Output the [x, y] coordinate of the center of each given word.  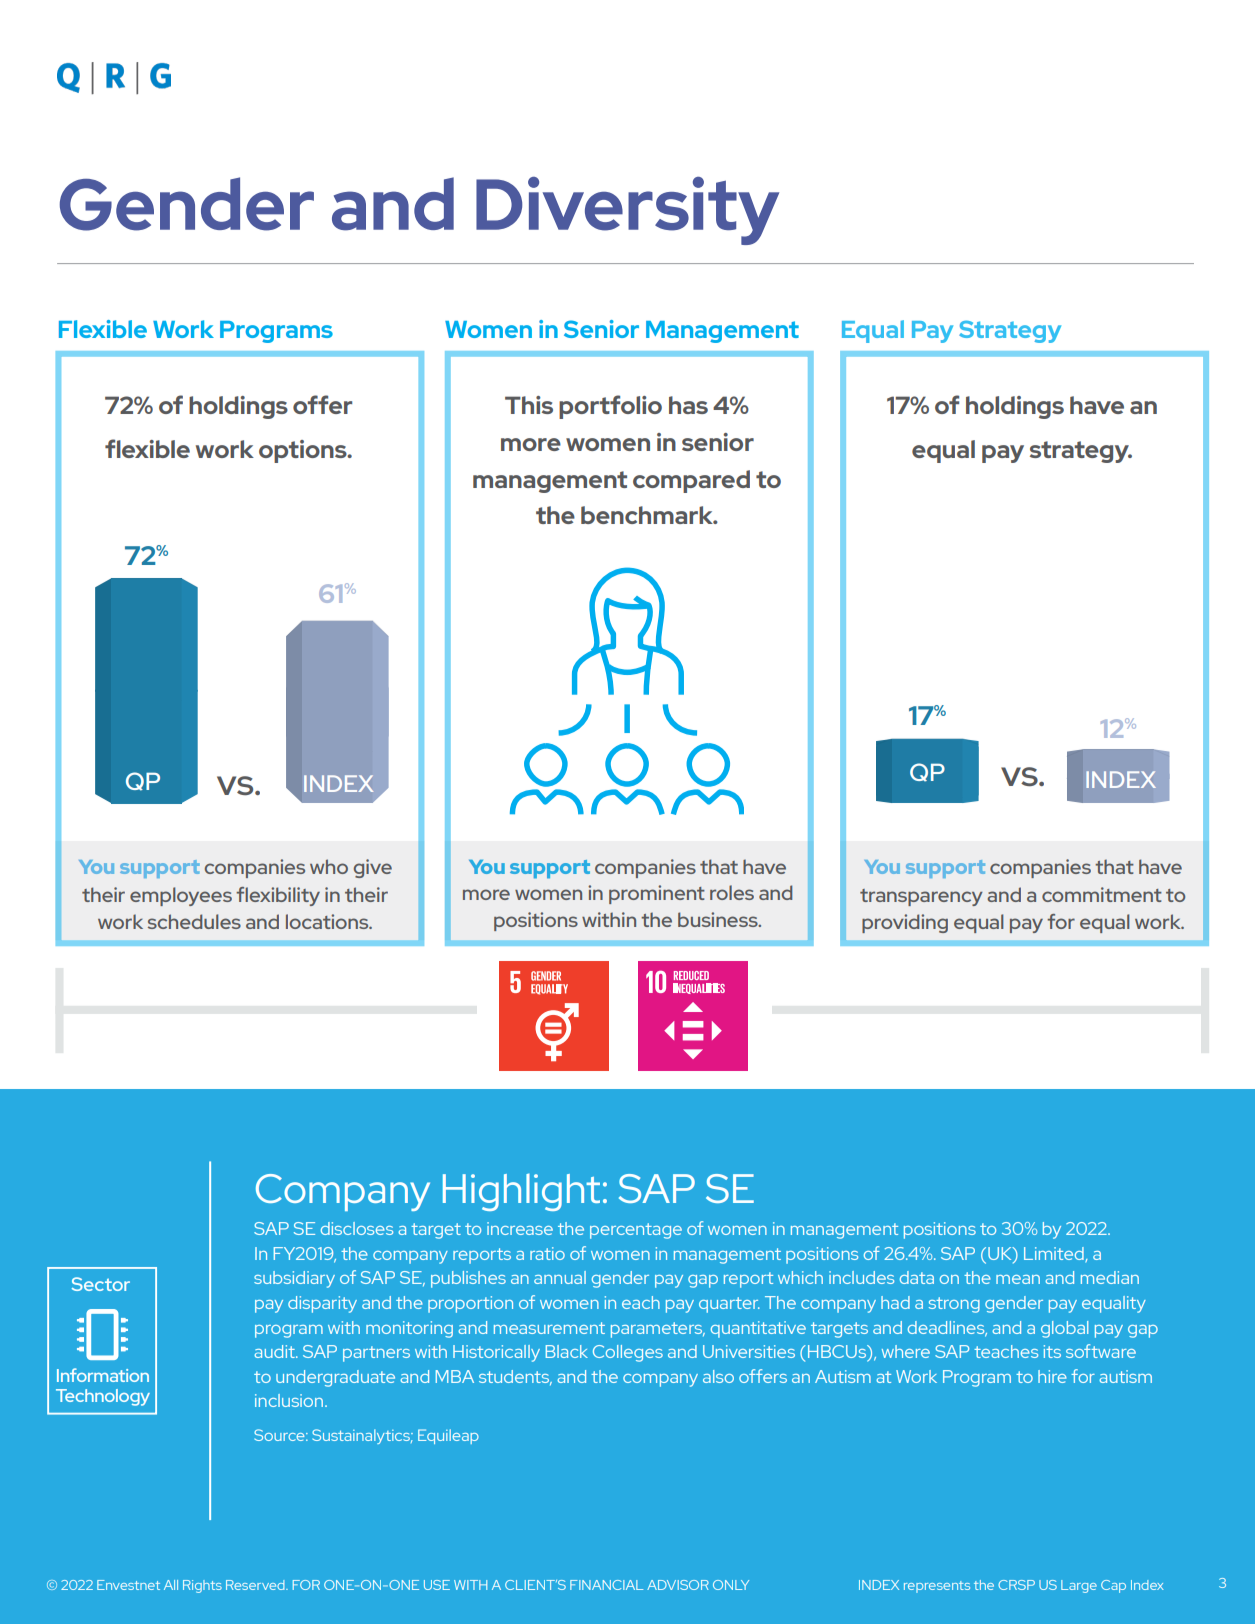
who [329, 866]
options [304, 451]
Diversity [627, 211]
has [688, 405]
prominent [657, 894]
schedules [194, 921]
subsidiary [294, 1279]
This [529, 405]
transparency [921, 897]
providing [905, 923]
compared [691, 481]
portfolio [610, 407]
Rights [202, 1586]
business [719, 919]
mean [1018, 1279]
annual [560, 1277]
